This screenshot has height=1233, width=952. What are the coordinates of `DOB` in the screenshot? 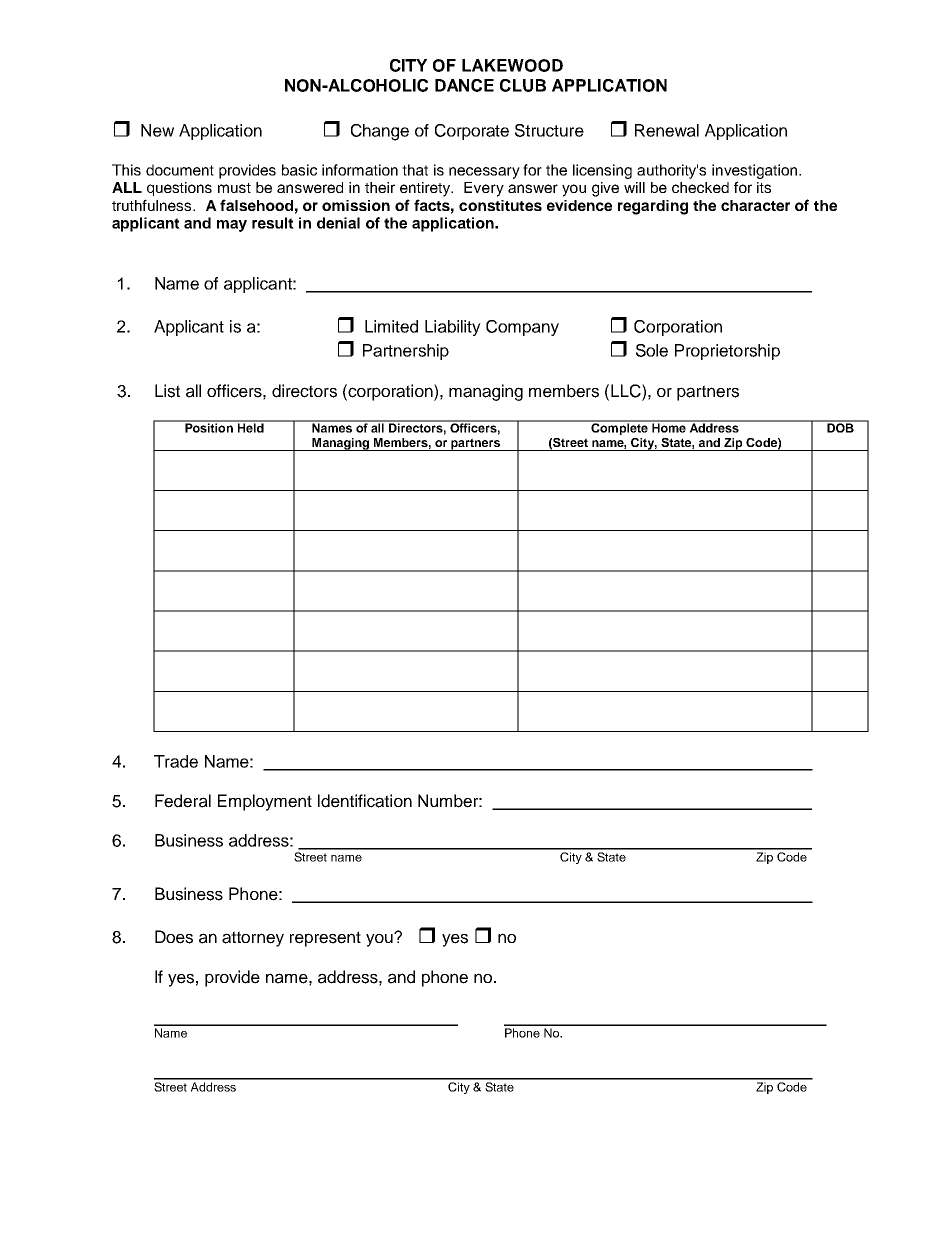 It's located at (840, 427).
